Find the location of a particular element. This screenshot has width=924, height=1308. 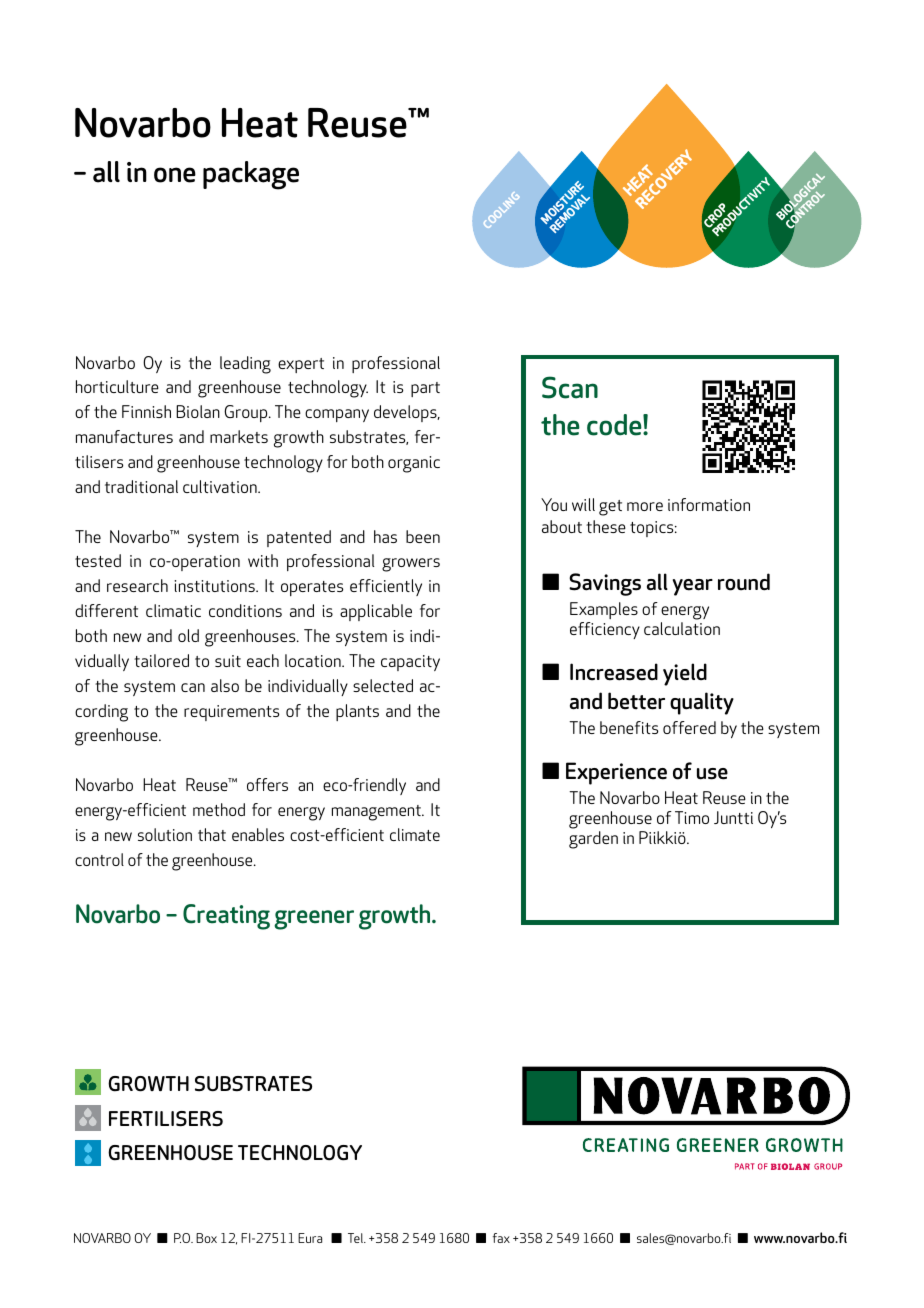

one is located at coordinates (175, 175).
